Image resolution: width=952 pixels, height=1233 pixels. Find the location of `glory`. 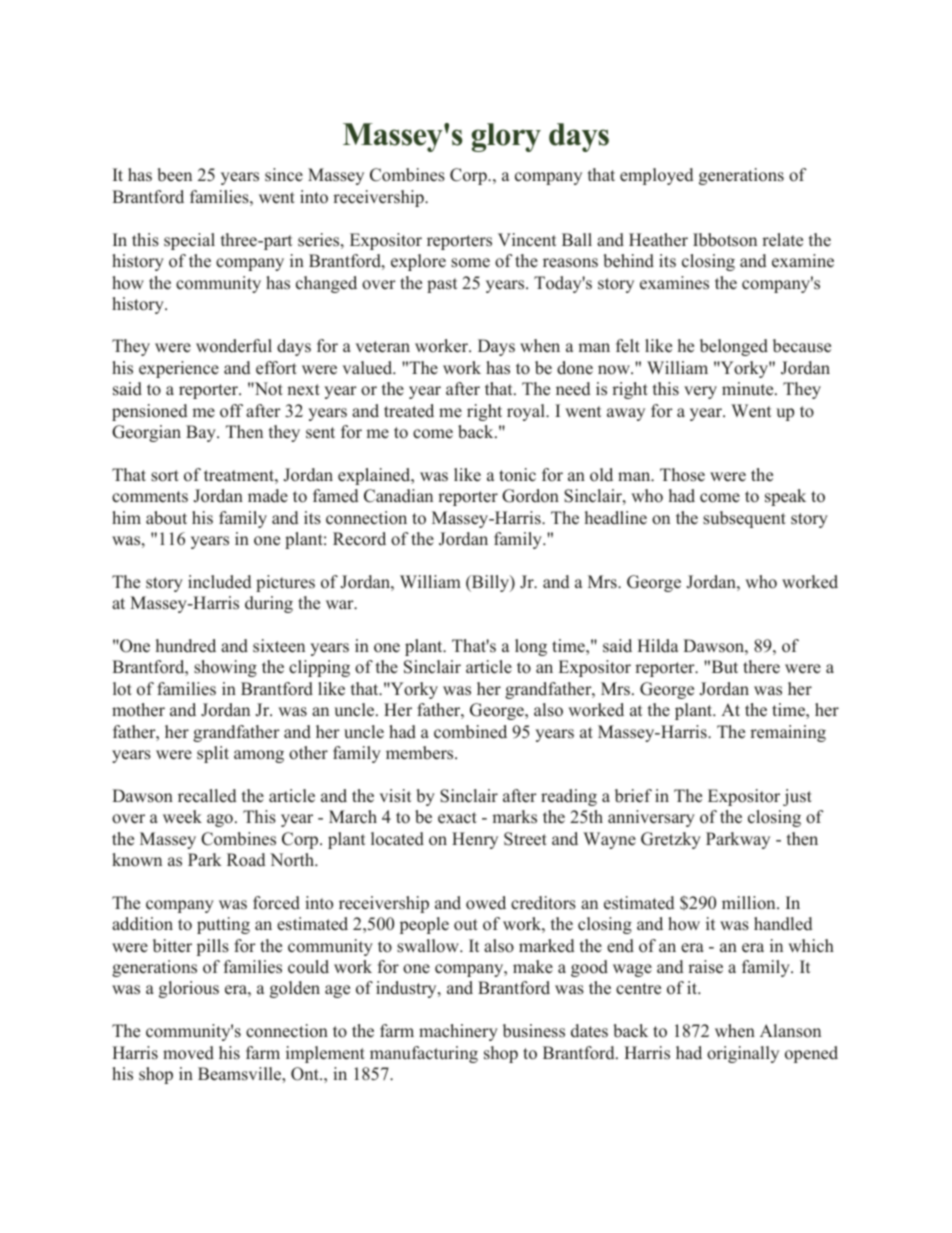

glory is located at coordinates (506, 137).
